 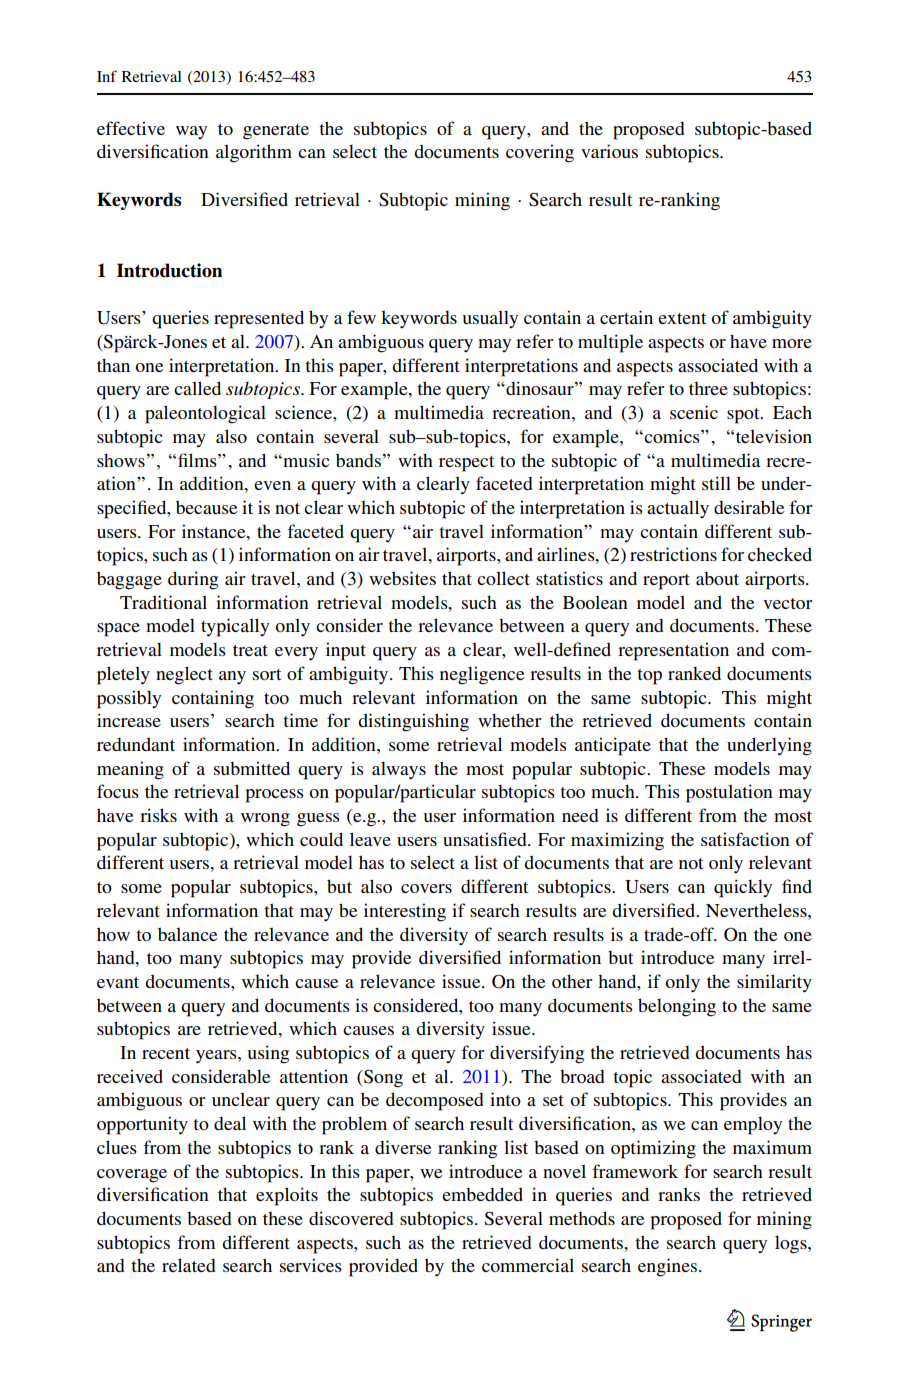 What do you see at coordinates (667, 1267) in the screenshot?
I see `engines` at bounding box center [667, 1267].
